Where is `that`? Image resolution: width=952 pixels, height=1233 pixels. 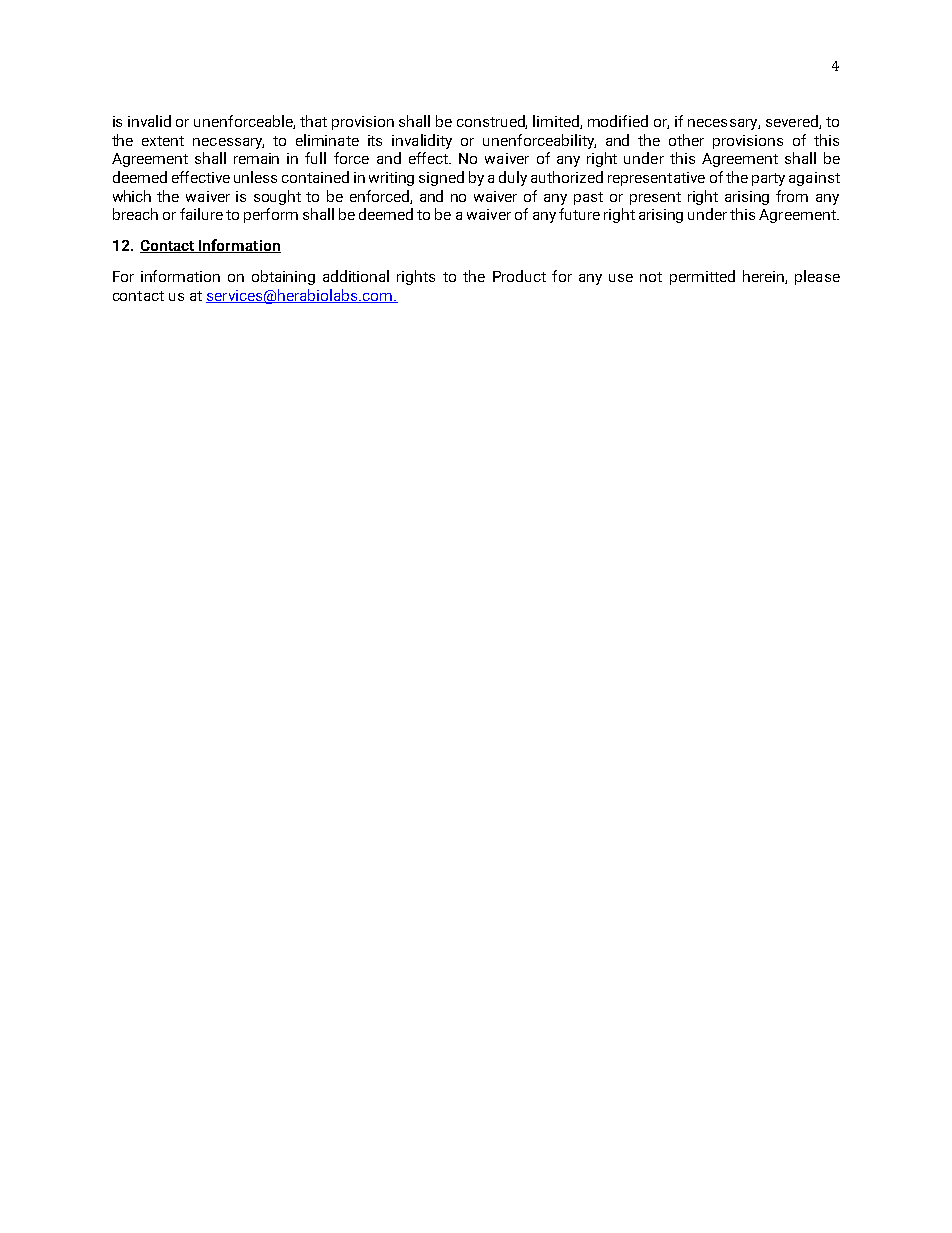 that is located at coordinates (313, 121).
